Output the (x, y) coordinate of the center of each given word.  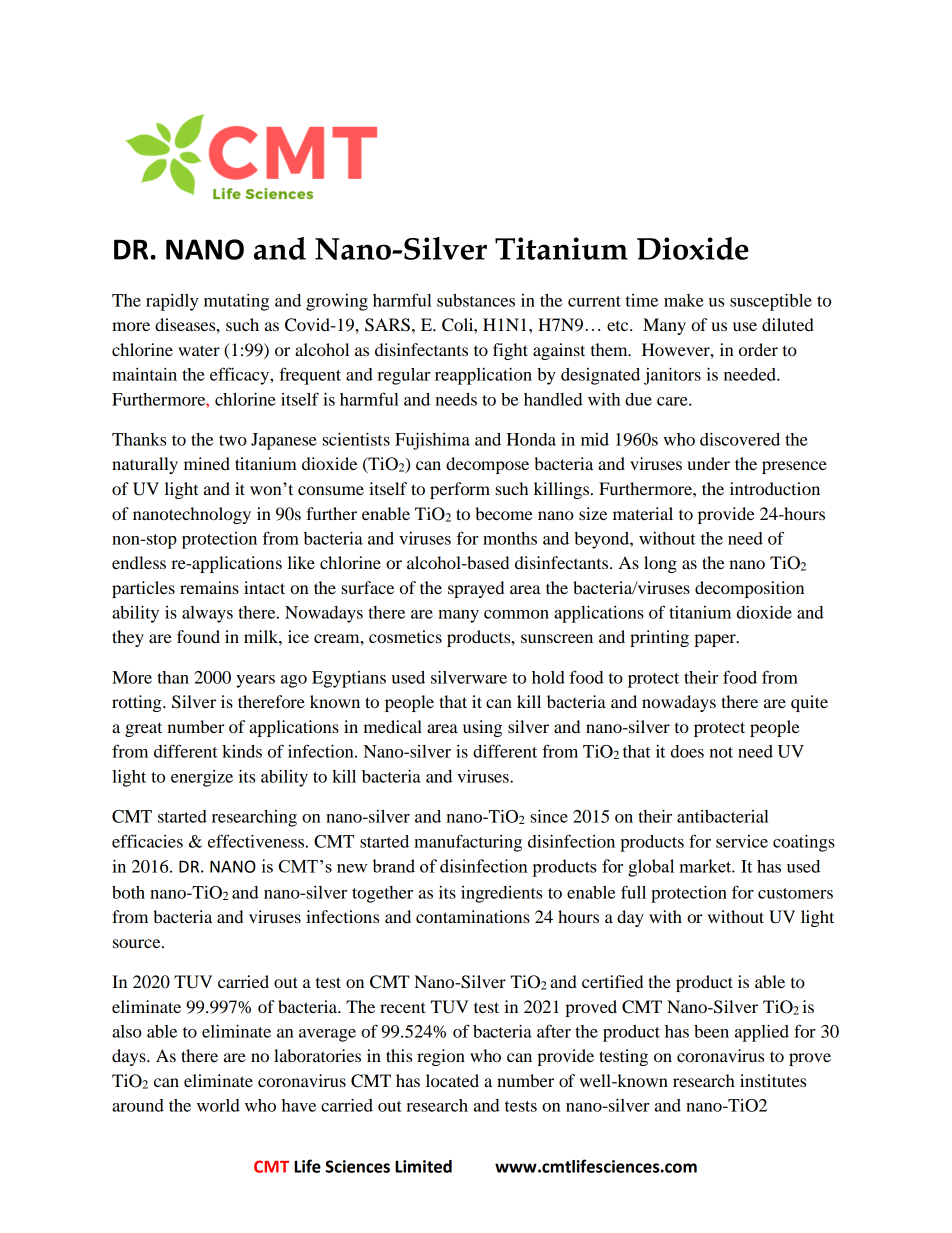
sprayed (476, 589)
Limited (423, 1166)
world (218, 1105)
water (199, 350)
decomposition (749, 589)
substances (476, 300)
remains (209, 587)
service (742, 841)
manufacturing (468, 843)
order (758, 349)
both (128, 892)
